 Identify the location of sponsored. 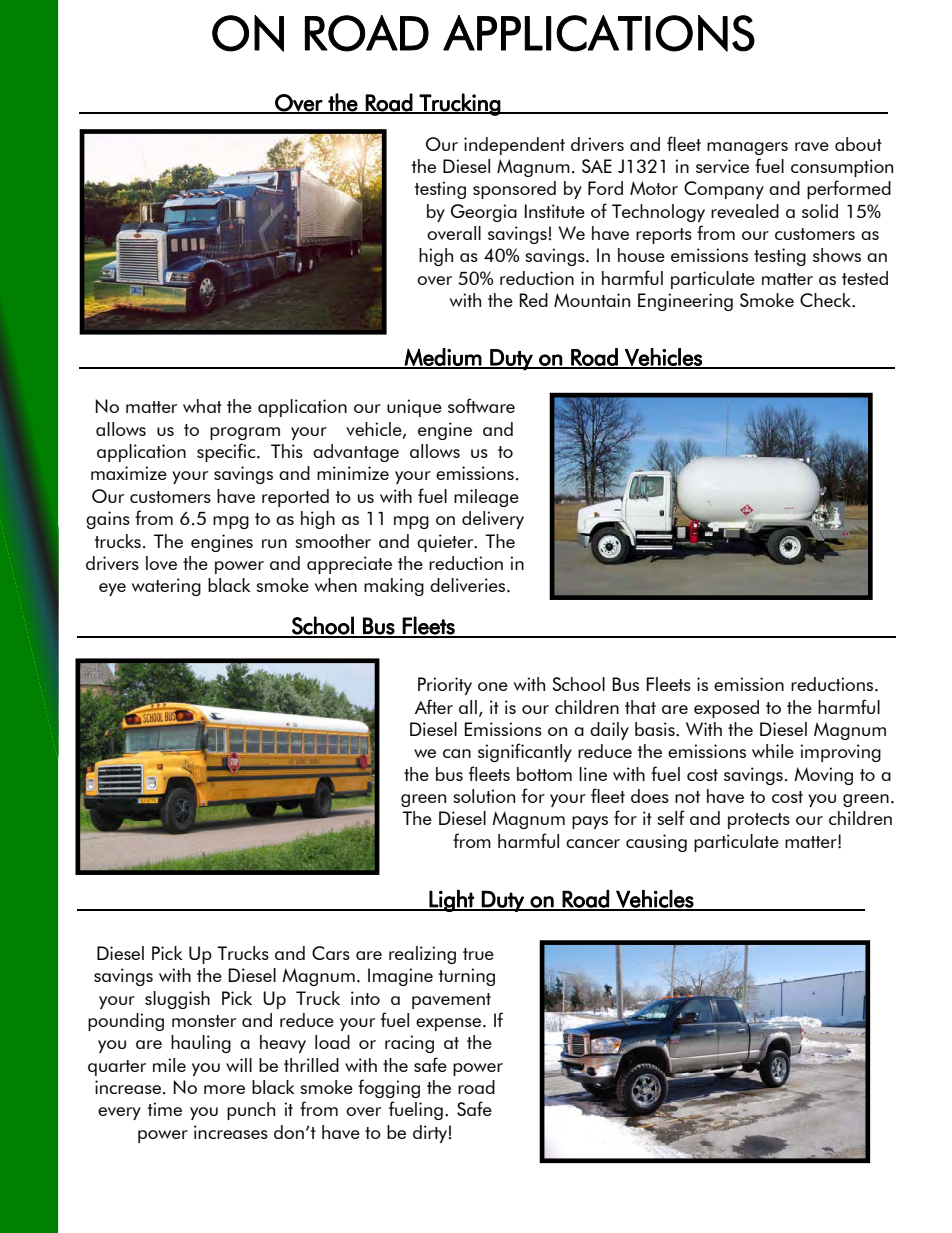
(514, 190).
